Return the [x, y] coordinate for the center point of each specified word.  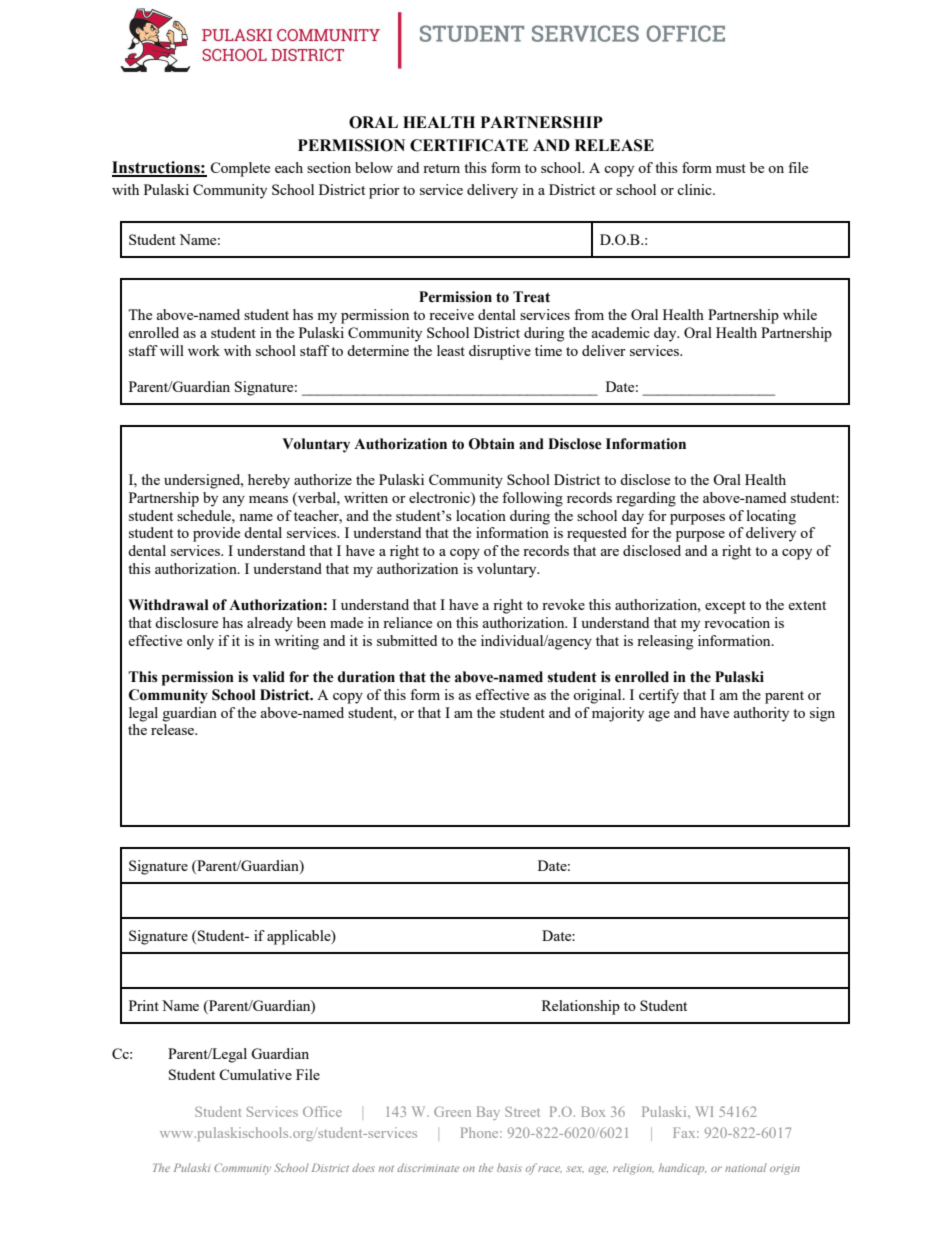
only [200, 642]
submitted [407, 640]
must [731, 168]
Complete [240, 169]
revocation [737, 622]
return [441, 168]
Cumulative [255, 1074]
